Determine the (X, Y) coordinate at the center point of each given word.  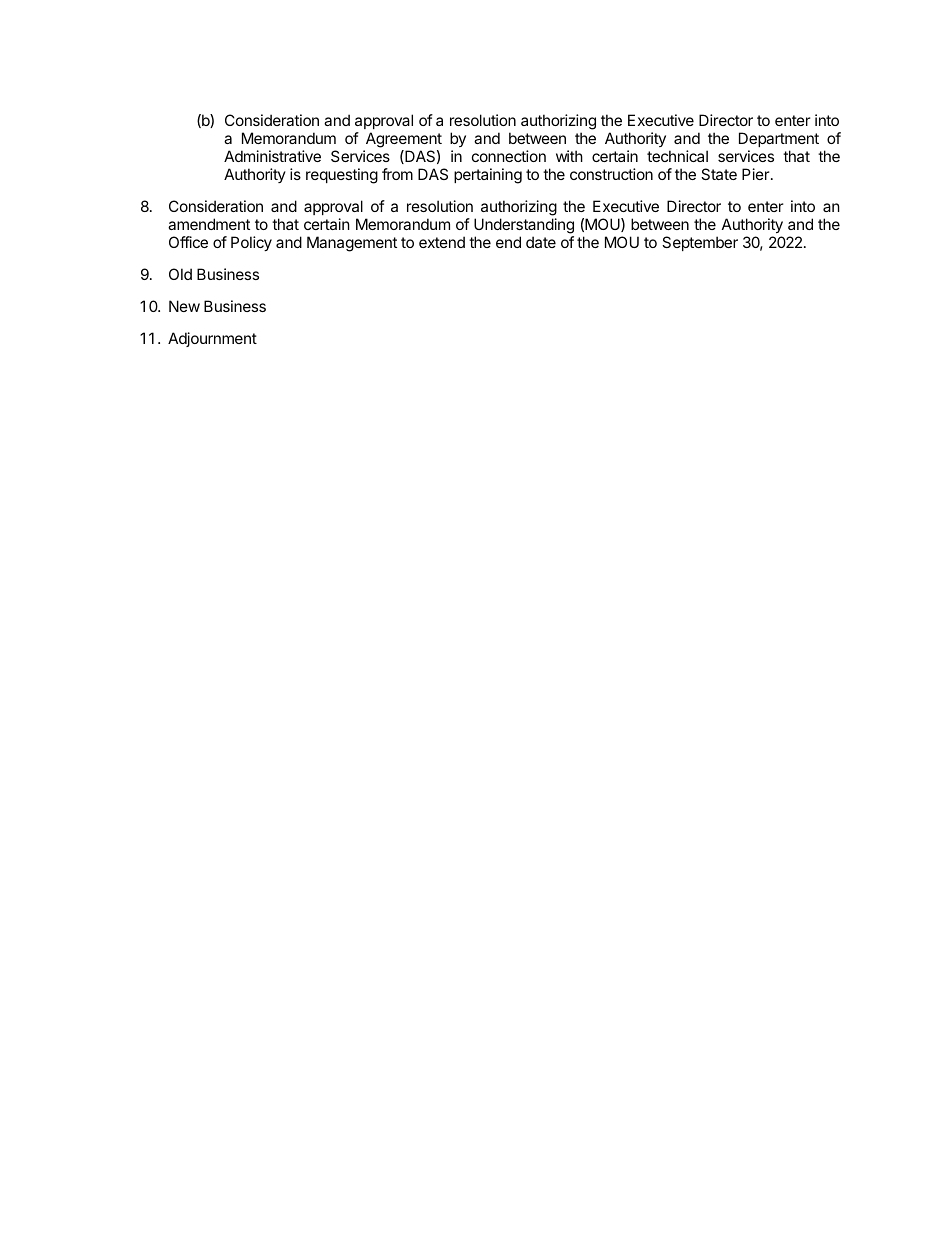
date (541, 242)
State (719, 174)
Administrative (272, 156)
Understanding (524, 226)
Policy (251, 243)
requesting (342, 176)
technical (677, 156)
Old (180, 274)
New (184, 306)
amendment (209, 224)
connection (509, 156)
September (700, 243)
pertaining (488, 176)
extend (442, 242)
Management (352, 244)
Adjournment (212, 339)
